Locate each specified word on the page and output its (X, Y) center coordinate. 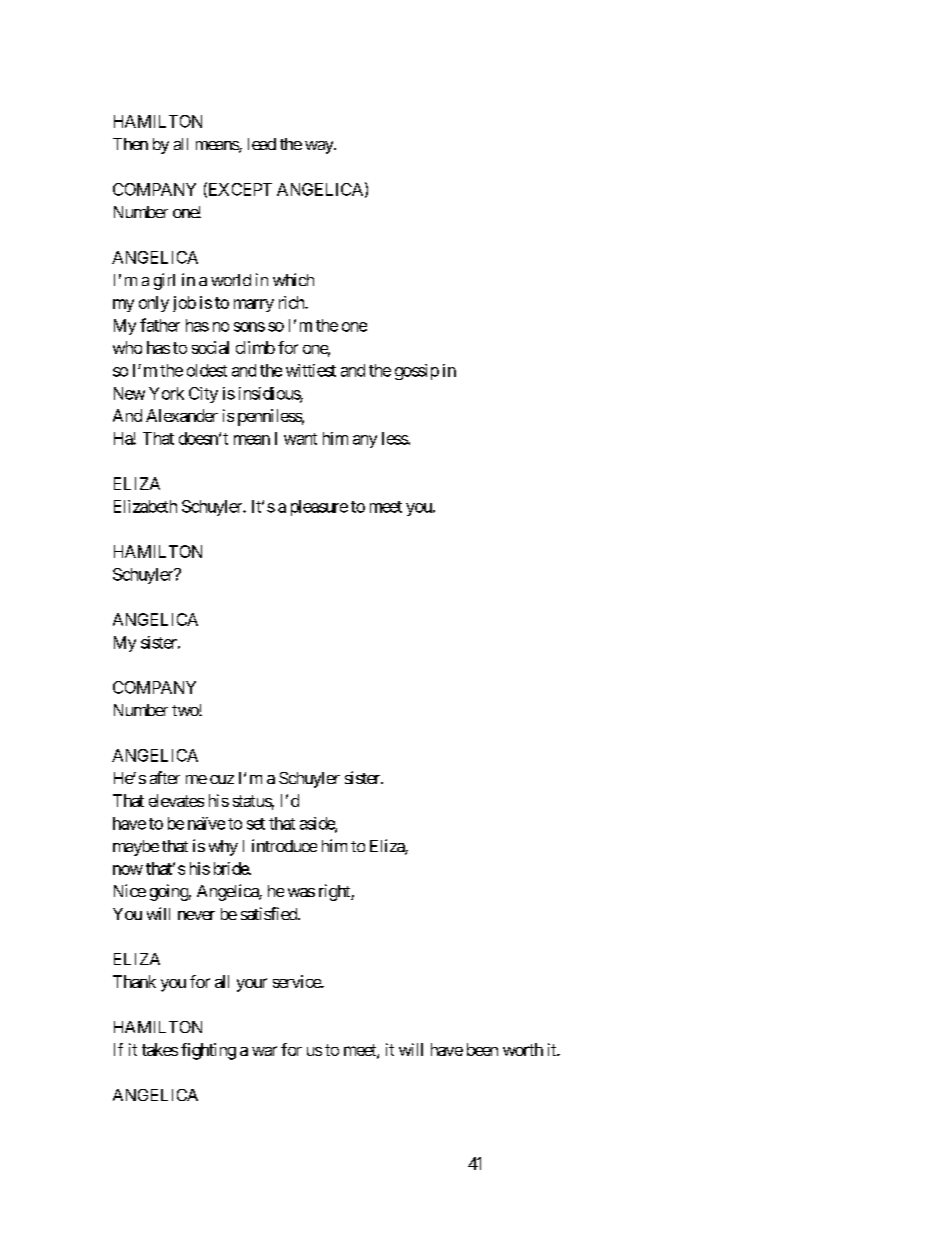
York (166, 393)
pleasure (319, 508)
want (300, 439)
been (482, 1049)
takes (160, 1049)
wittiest (311, 370)
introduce (284, 845)
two (186, 710)
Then (130, 144)
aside (318, 824)
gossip (417, 372)
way (320, 147)
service (297, 981)
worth (523, 1049)
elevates (176, 800)
